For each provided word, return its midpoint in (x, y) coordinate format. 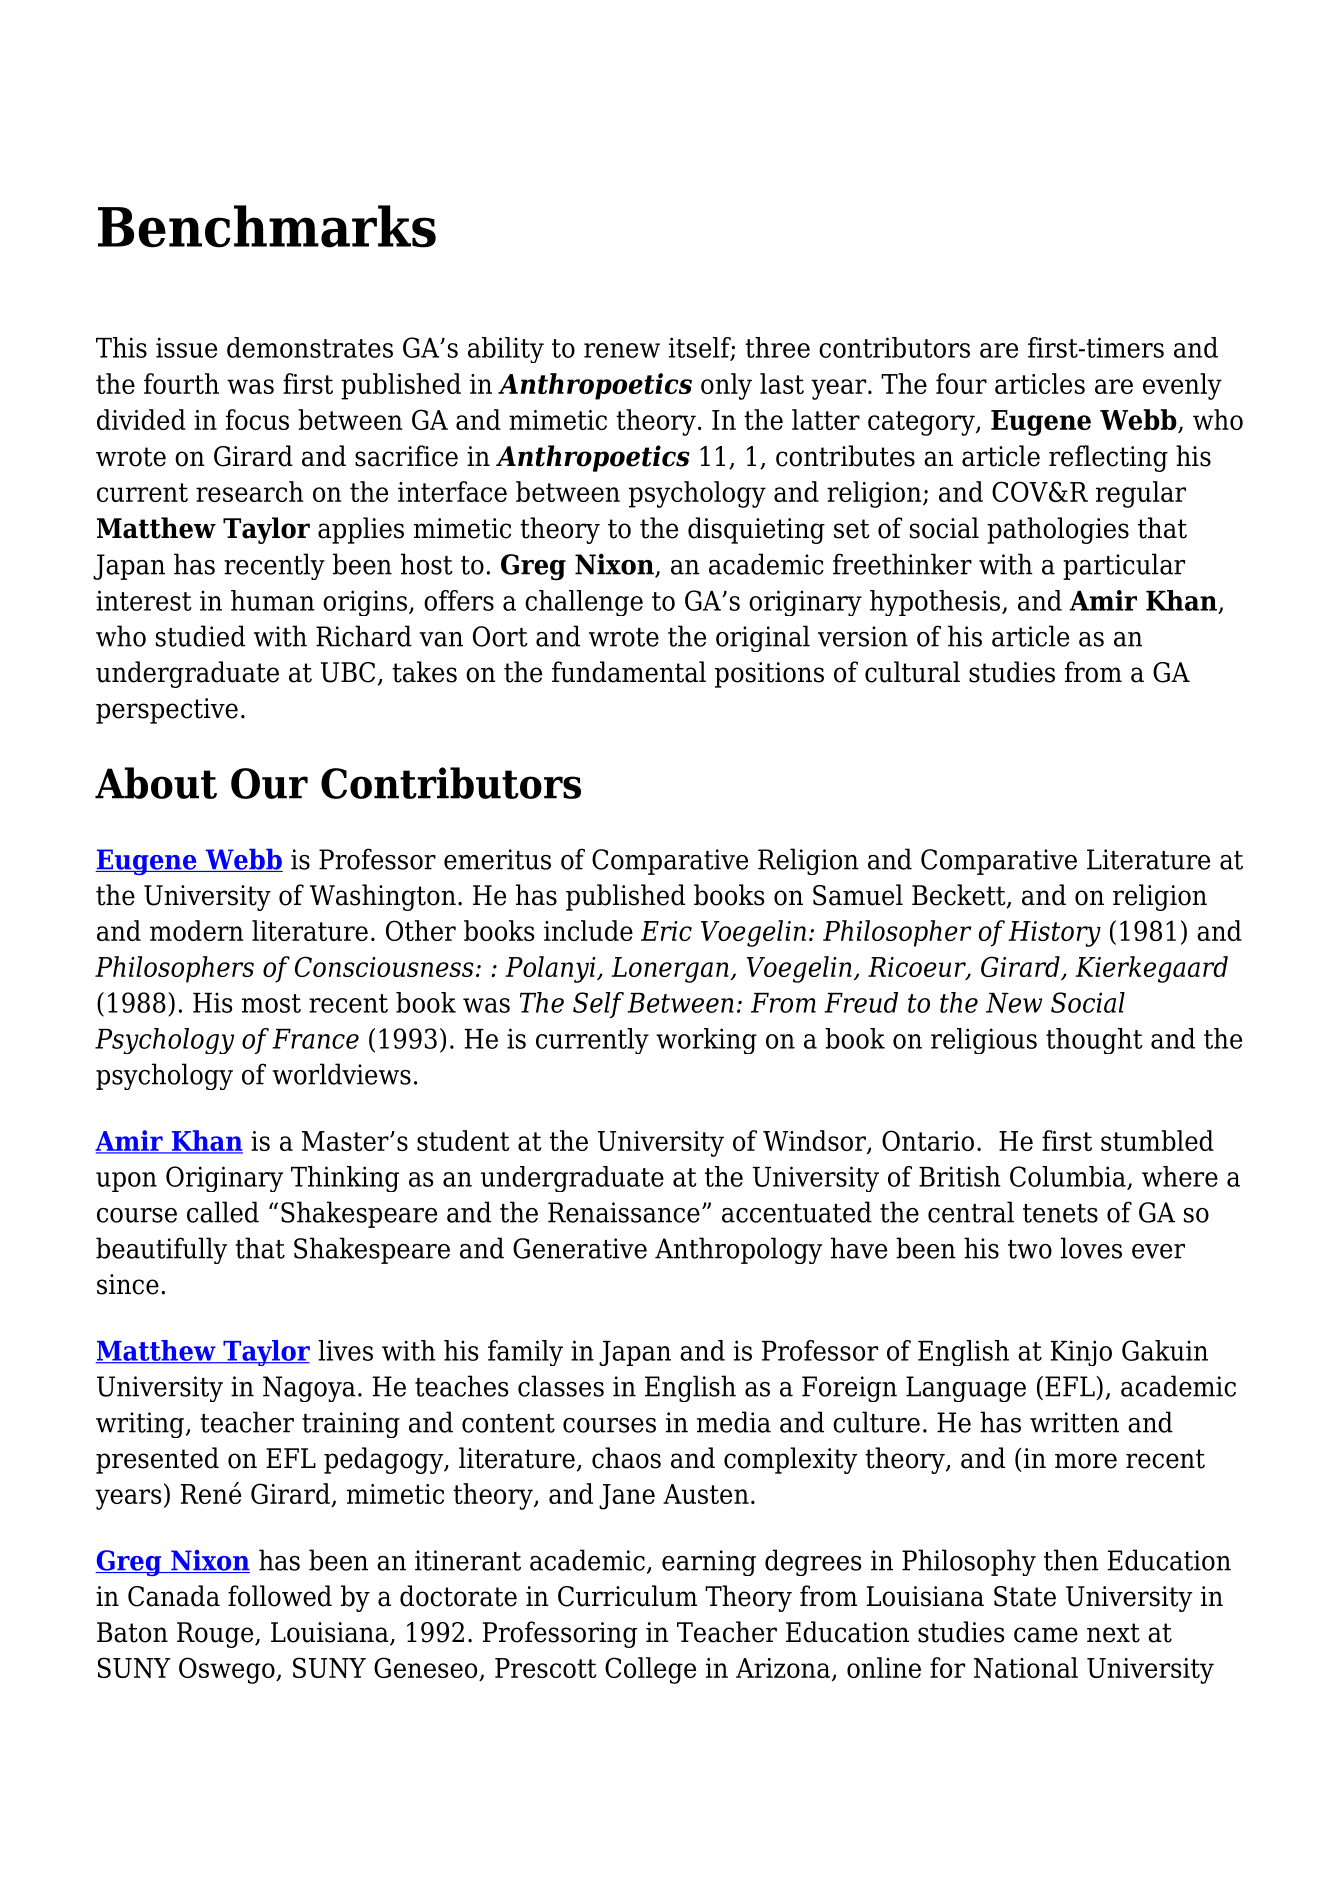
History (1054, 934)
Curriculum (627, 1596)
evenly (1182, 386)
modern (196, 930)
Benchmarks (267, 226)
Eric (666, 931)
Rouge (216, 1635)
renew (622, 350)
